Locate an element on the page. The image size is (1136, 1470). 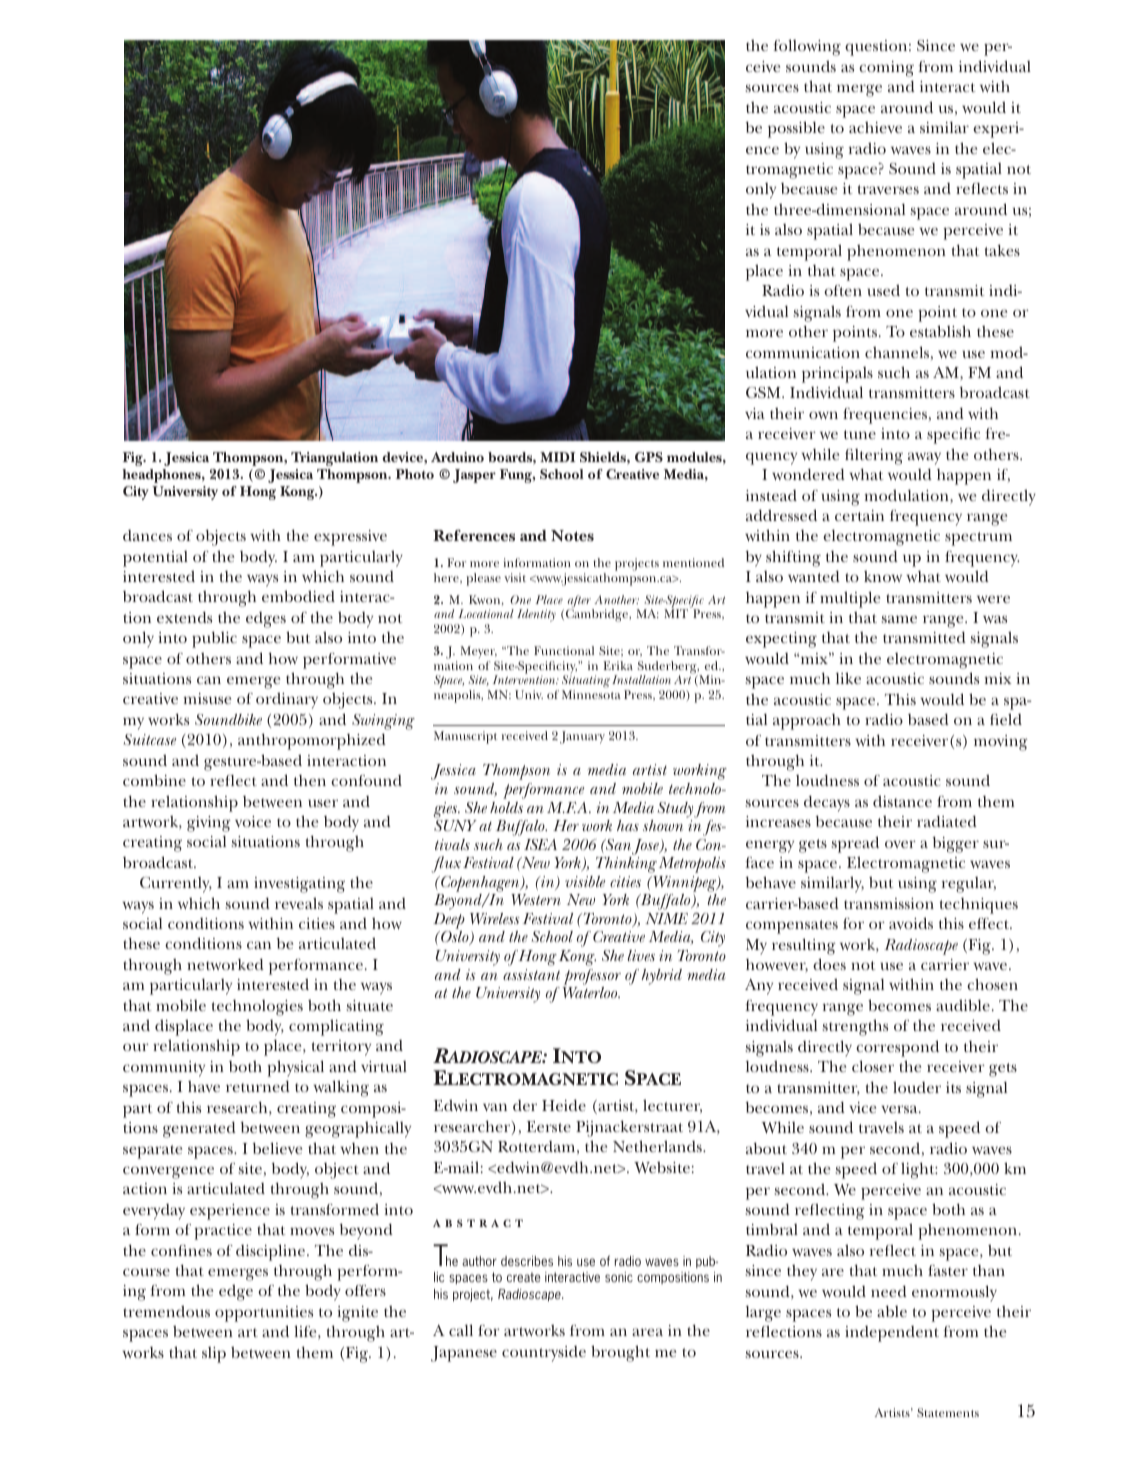
Arduino is located at coordinates (457, 457).
